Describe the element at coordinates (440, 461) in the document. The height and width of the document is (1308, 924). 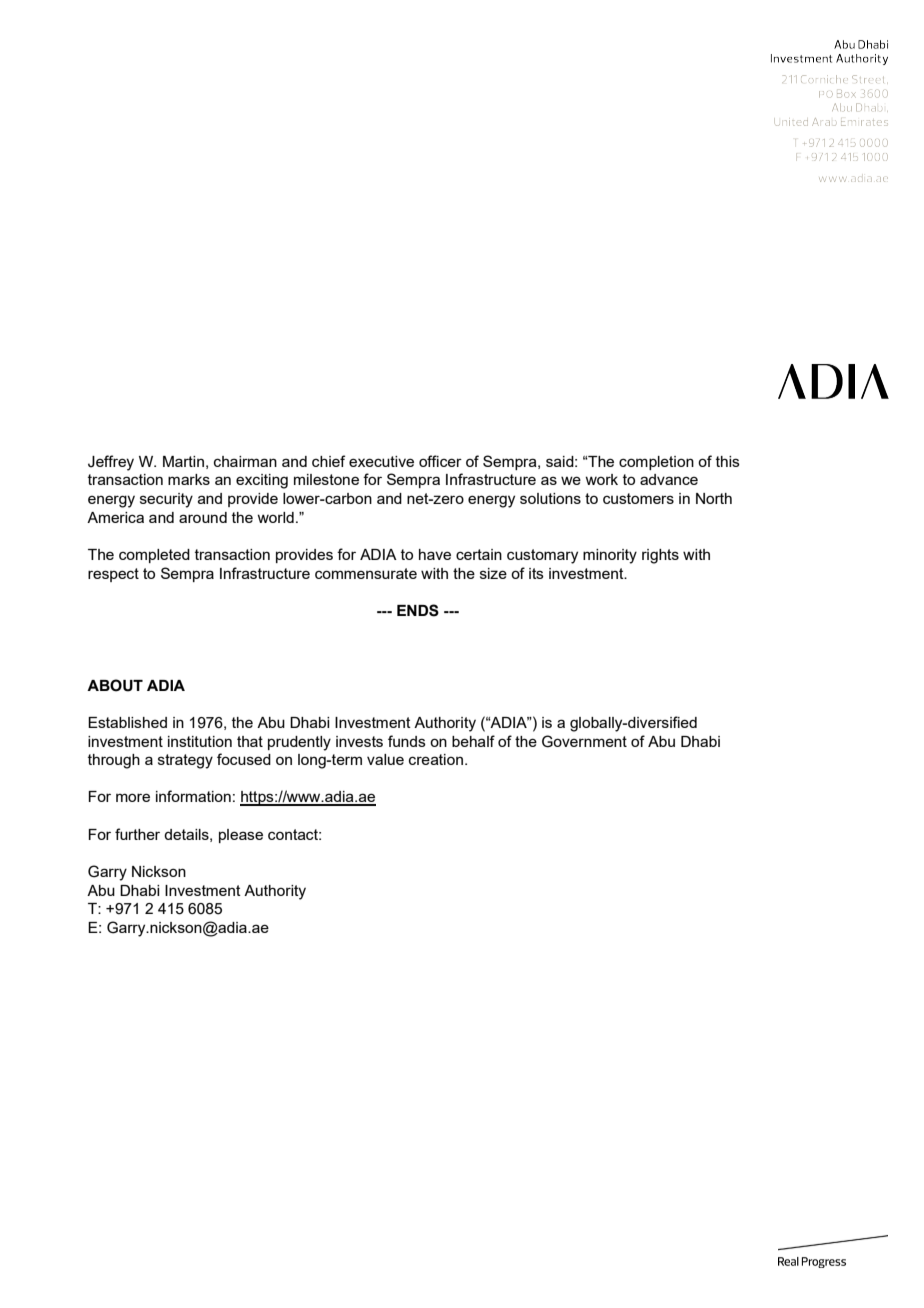
I see `officer` at that location.
